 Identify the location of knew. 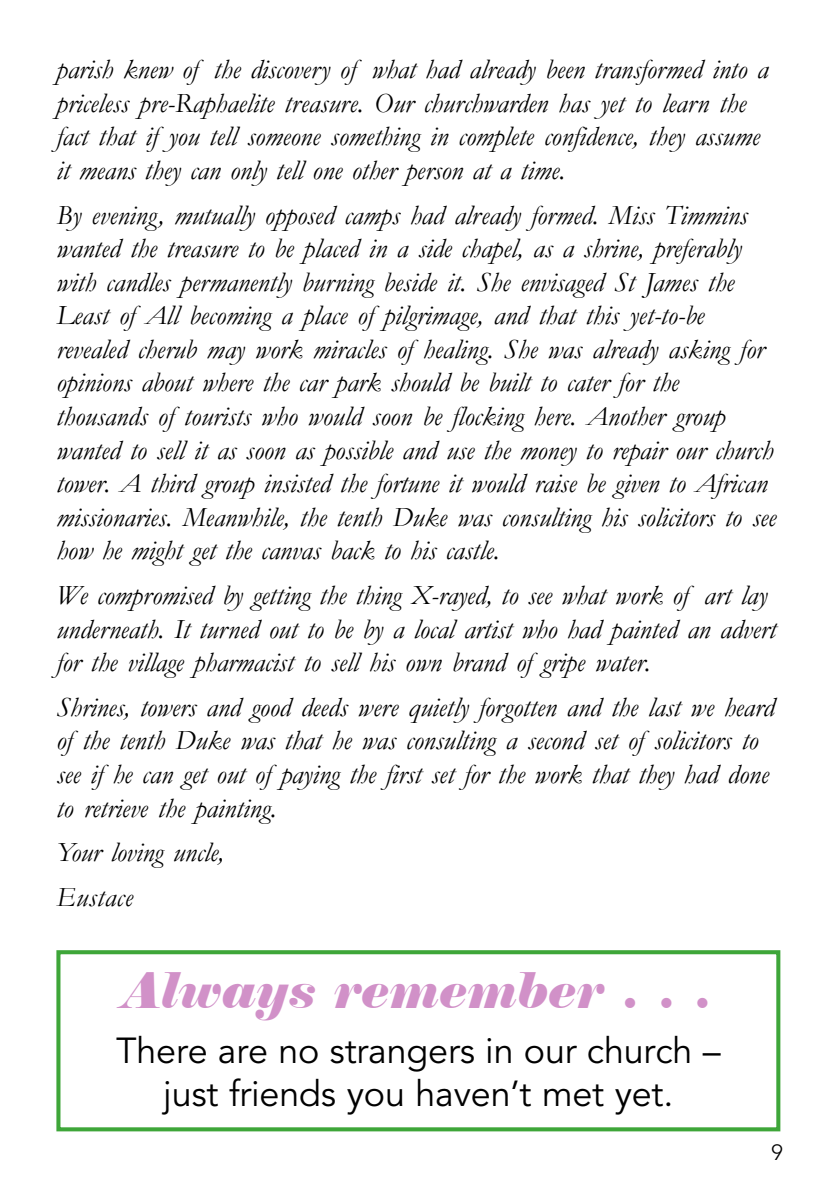
(149, 69).
